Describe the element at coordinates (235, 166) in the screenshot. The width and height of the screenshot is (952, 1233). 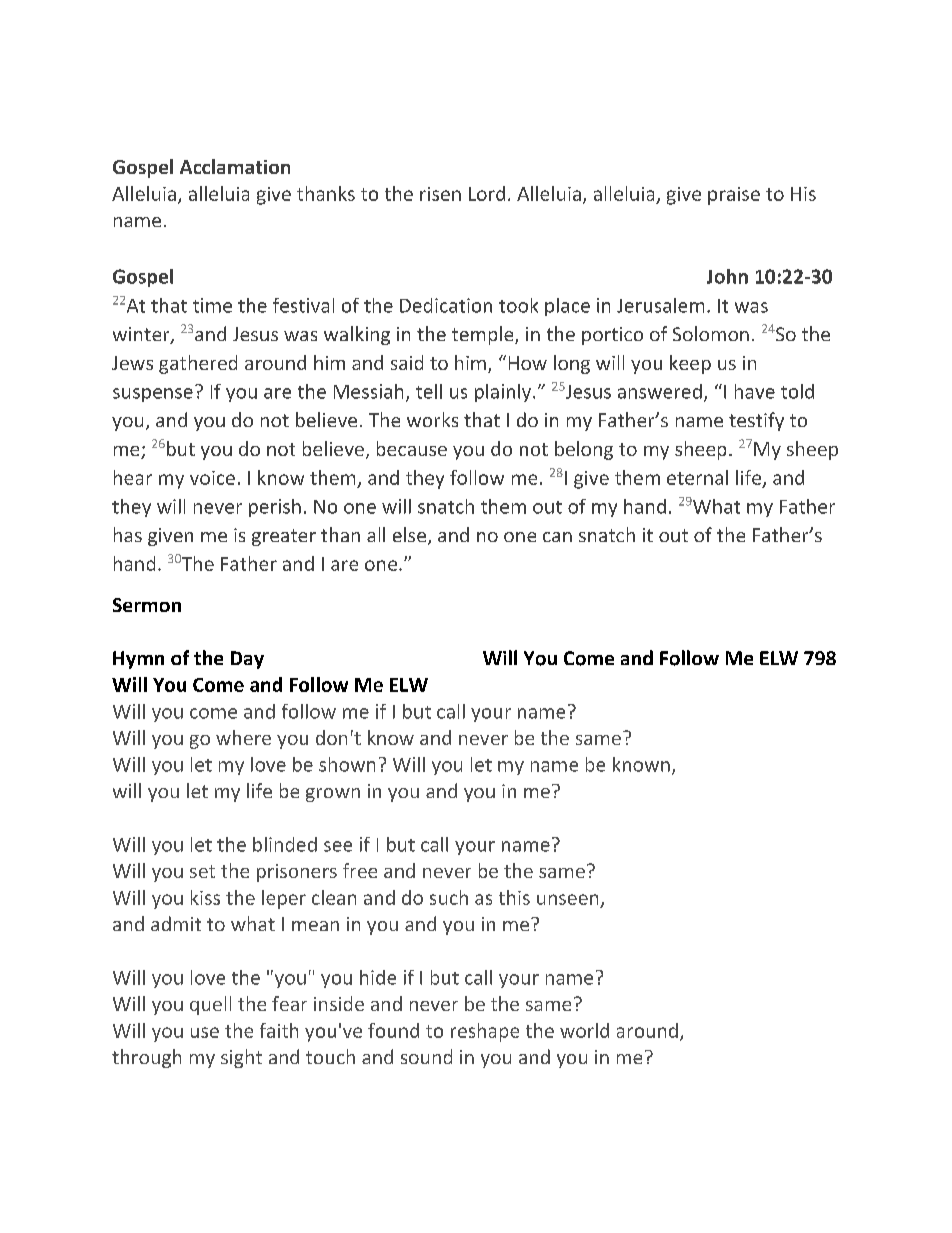
I see `Acclamation` at that location.
